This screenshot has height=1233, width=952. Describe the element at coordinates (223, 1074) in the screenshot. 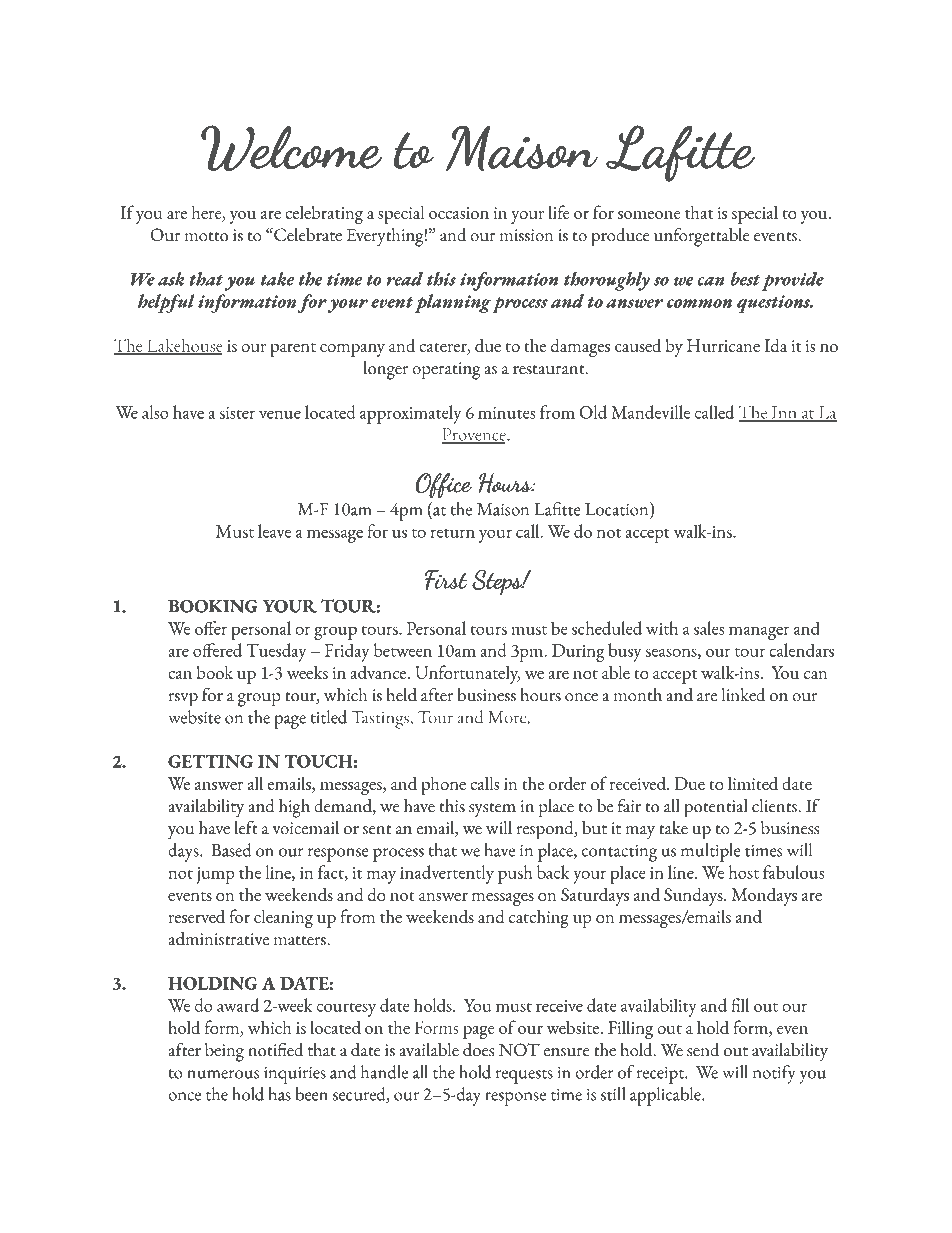

I see `numerous` at that location.
